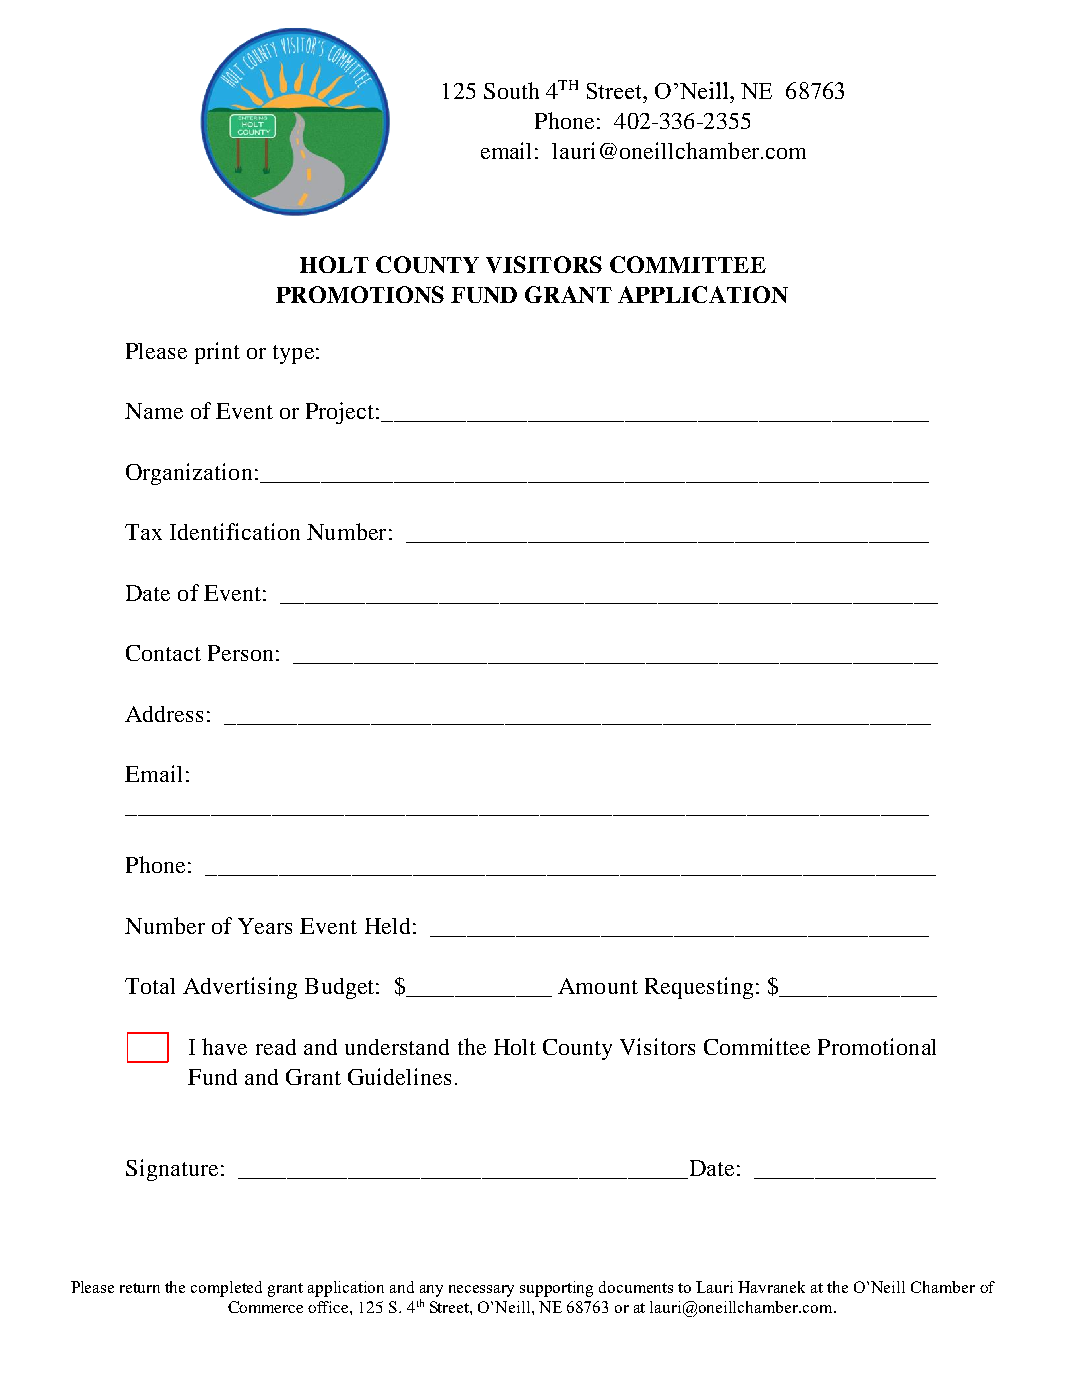 This screenshot has height=1379, width=1065. Describe the element at coordinates (235, 531) in the screenshot. I see `Identification` at that location.
